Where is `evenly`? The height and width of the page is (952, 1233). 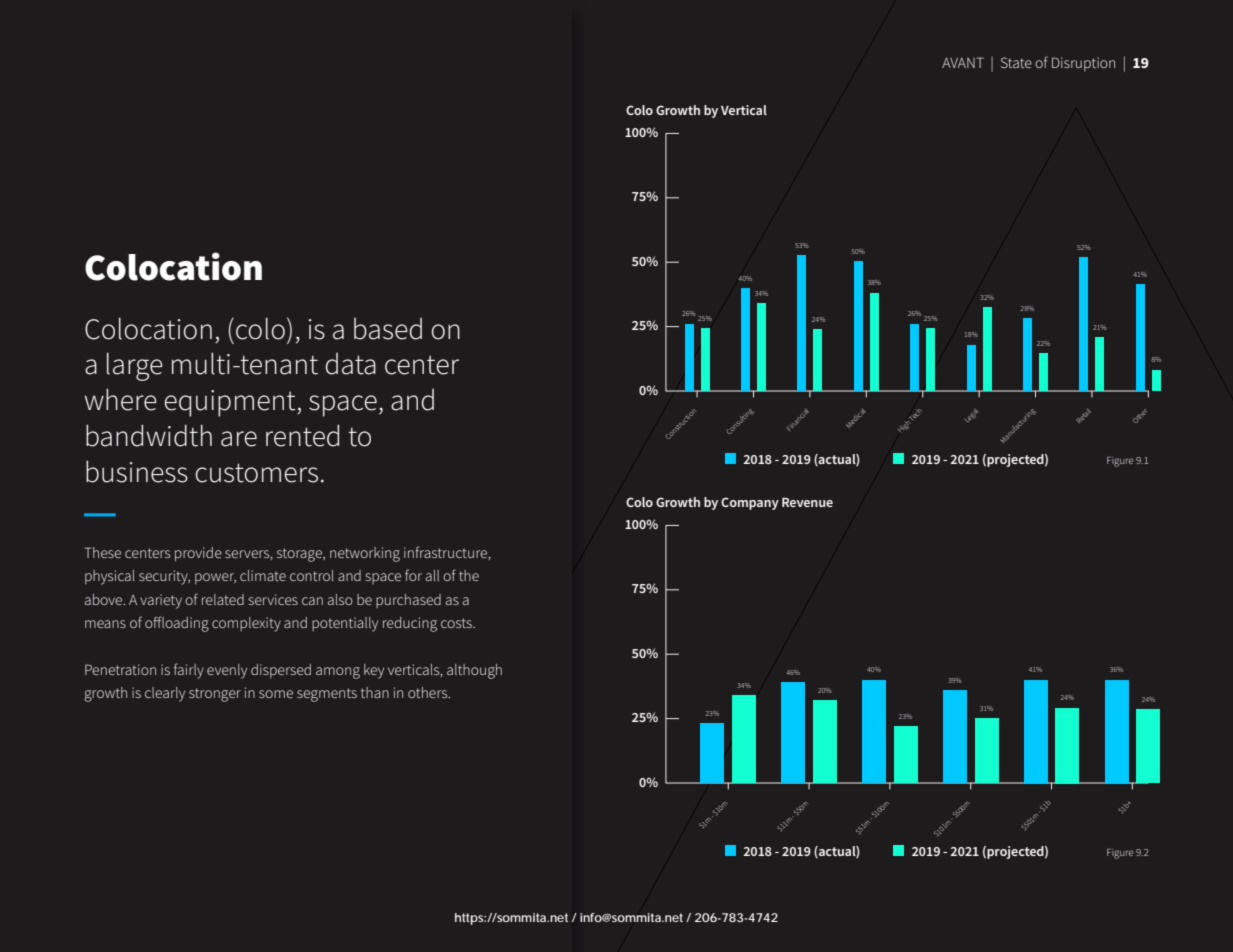
evenly is located at coordinates (227, 671).
